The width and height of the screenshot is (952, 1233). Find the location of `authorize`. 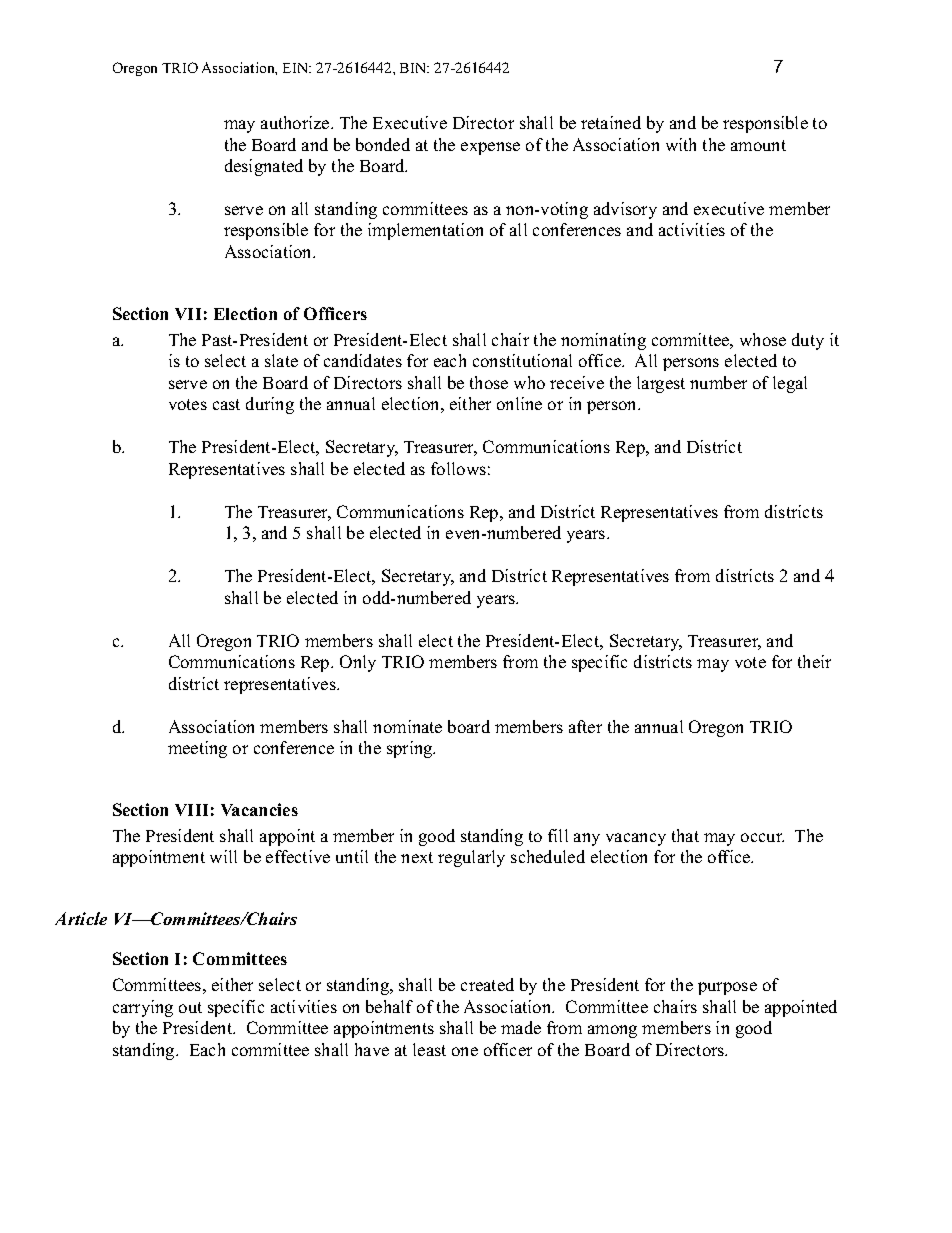

authorize is located at coordinates (296, 122).
